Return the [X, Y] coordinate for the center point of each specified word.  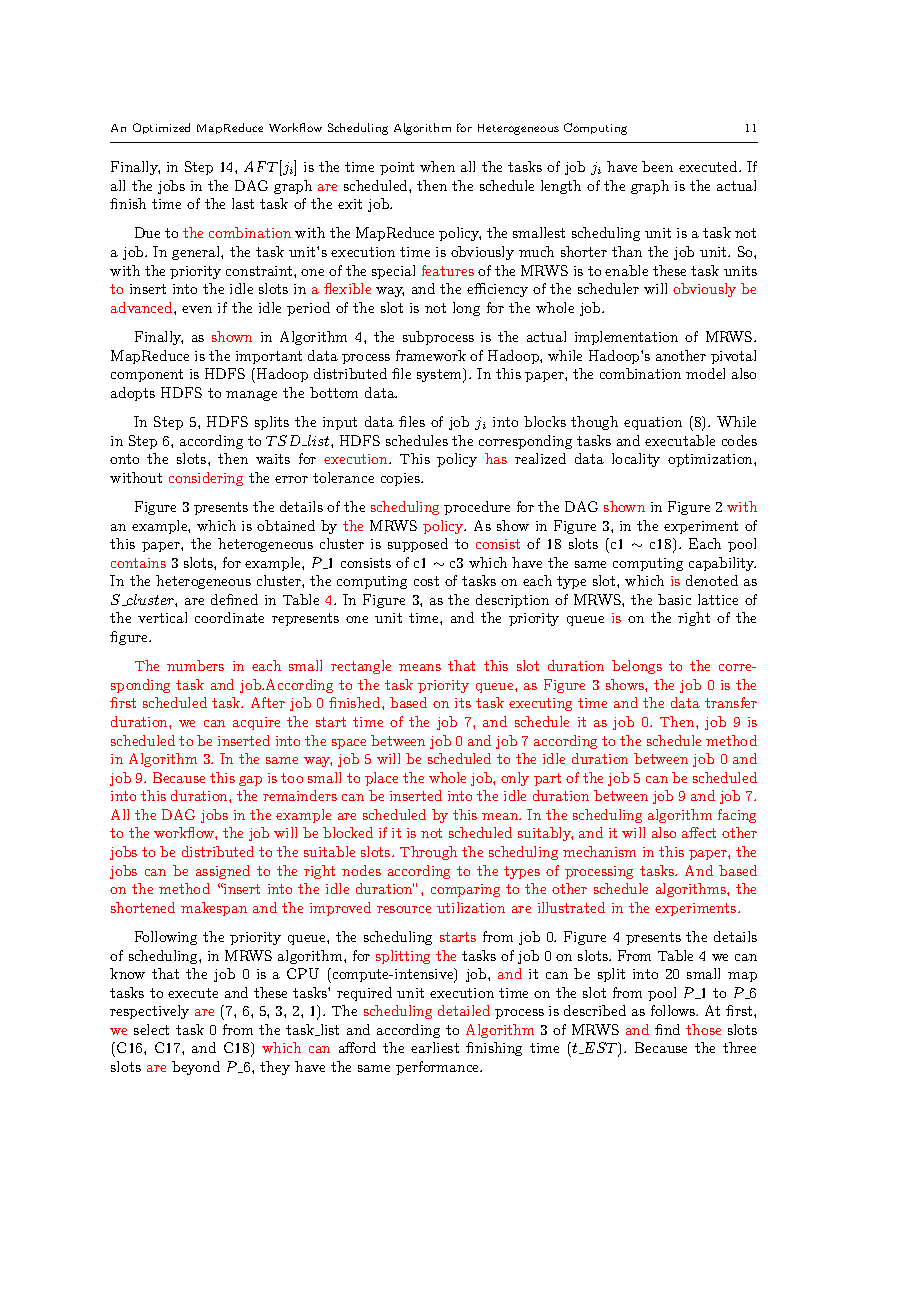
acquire [256, 723]
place [381, 779]
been [657, 166]
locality [636, 460]
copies [401, 479]
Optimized [161, 128]
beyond [196, 1068]
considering [206, 479]
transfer [731, 702]
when [437, 166]
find [667, 1029]
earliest [435, 1047]
